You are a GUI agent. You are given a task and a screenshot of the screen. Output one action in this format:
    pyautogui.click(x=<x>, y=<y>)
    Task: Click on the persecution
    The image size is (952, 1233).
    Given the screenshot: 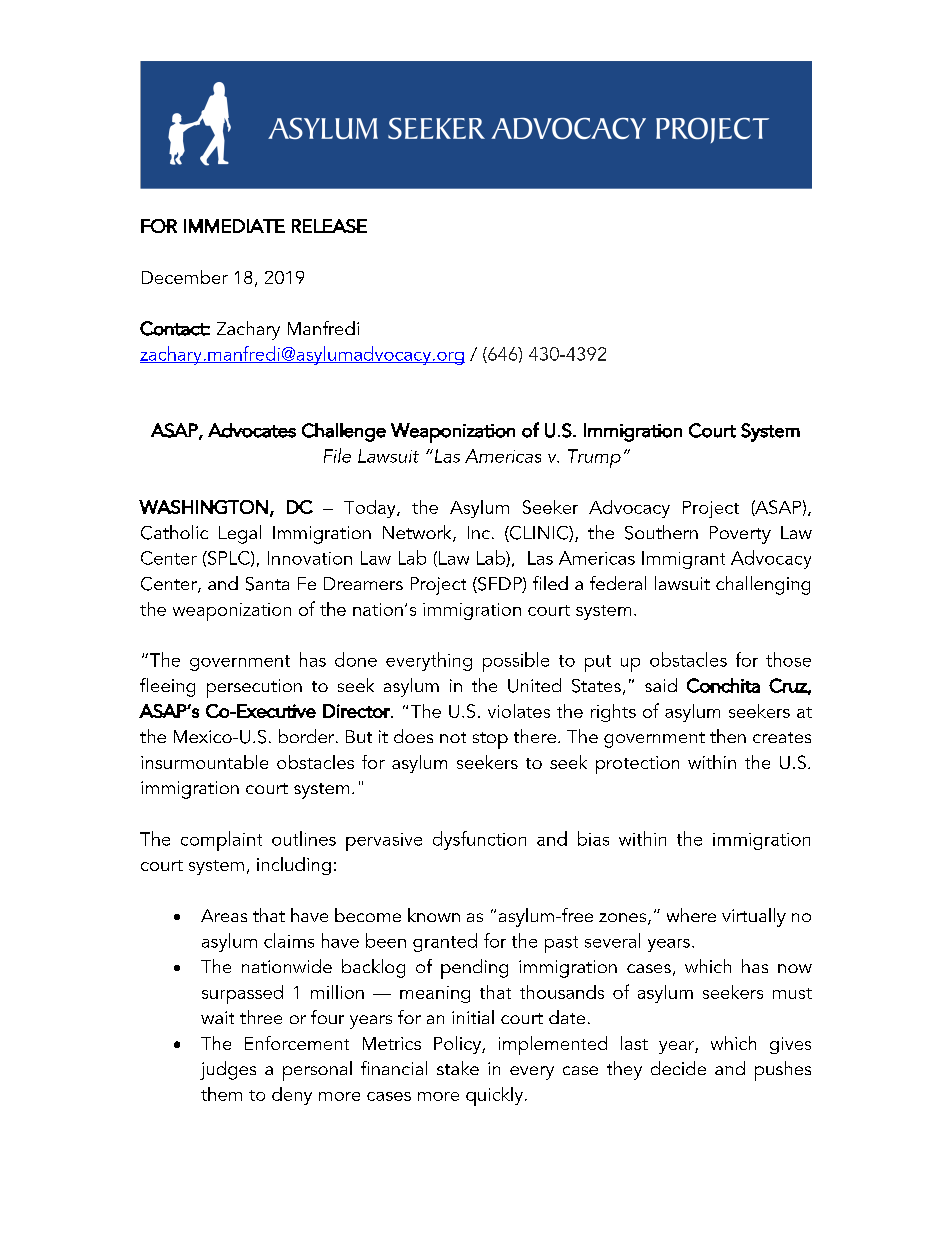 What is the action you would take?
    pyautogui.click(x=254, y=688)
